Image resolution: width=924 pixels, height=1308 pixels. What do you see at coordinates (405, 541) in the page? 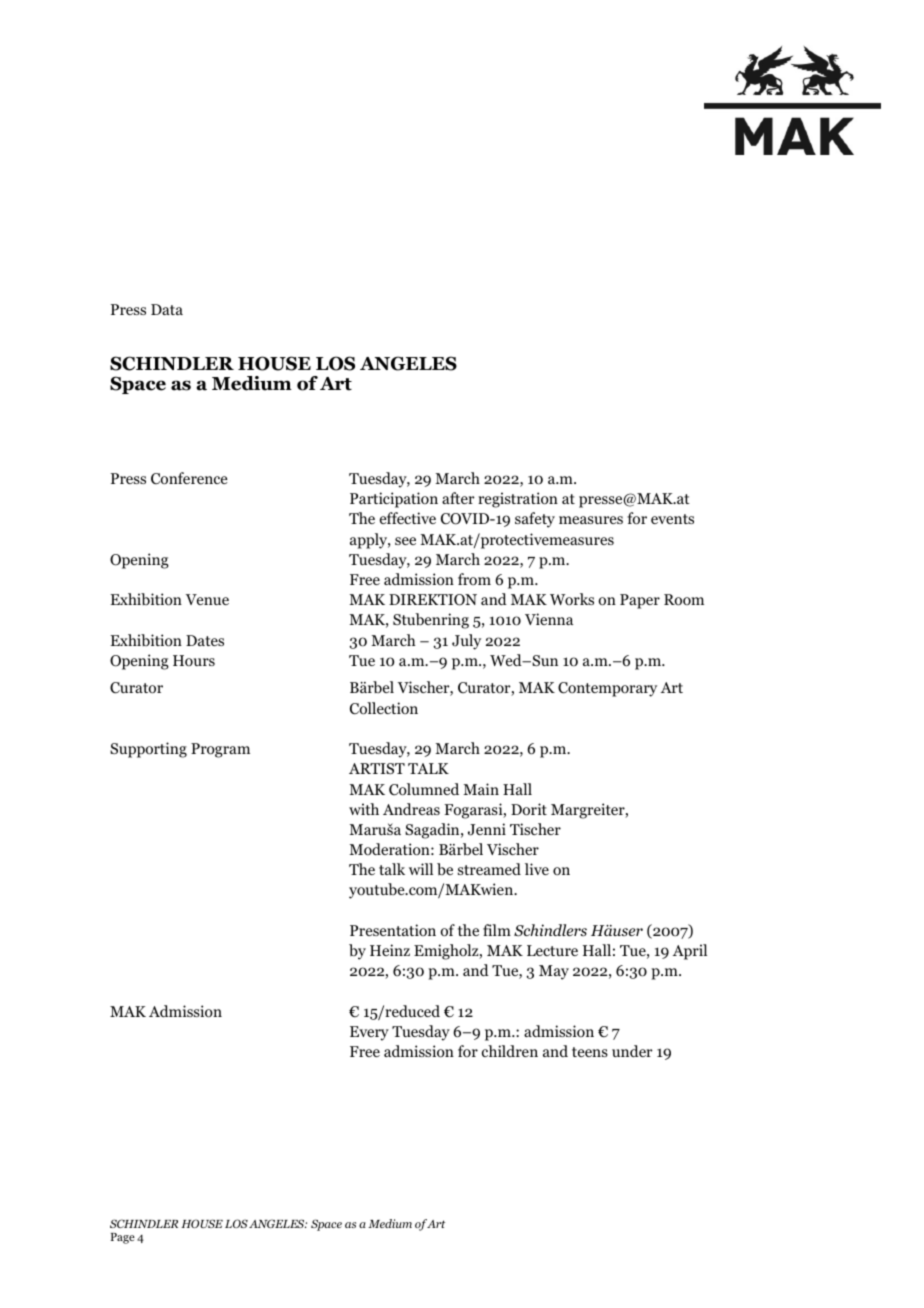
I see `see` at bounding box center [405, 541].
